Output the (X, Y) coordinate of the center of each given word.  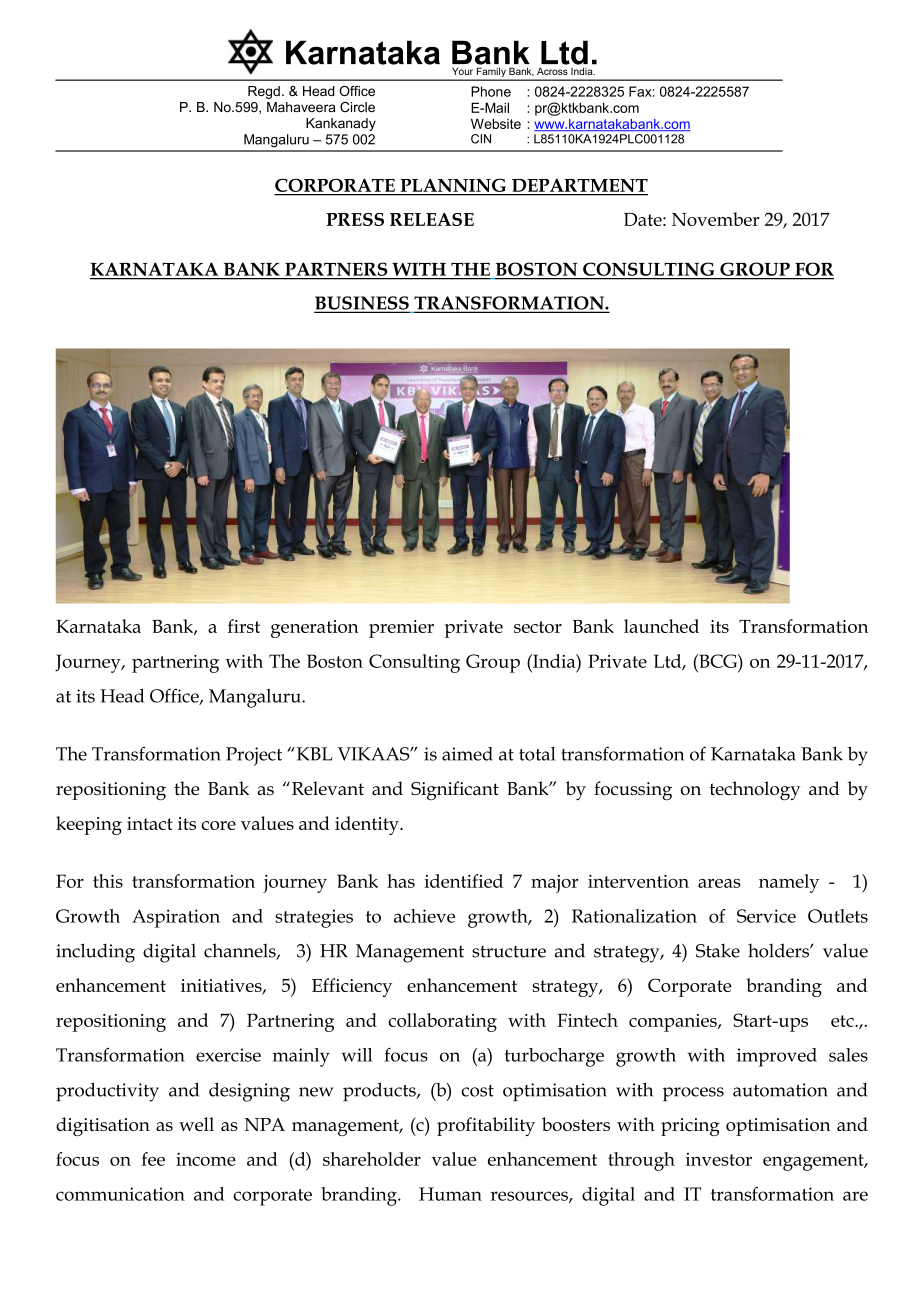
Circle (357, 107)
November (716, 219)
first (244, 626)
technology (754, 791)
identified (463, 881)
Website (496, 124)
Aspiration (176, 918)
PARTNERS (336, 269)
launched (661, 626)
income (206, 1159)
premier (401, 629)
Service (766, 916)
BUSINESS (362, 304)
